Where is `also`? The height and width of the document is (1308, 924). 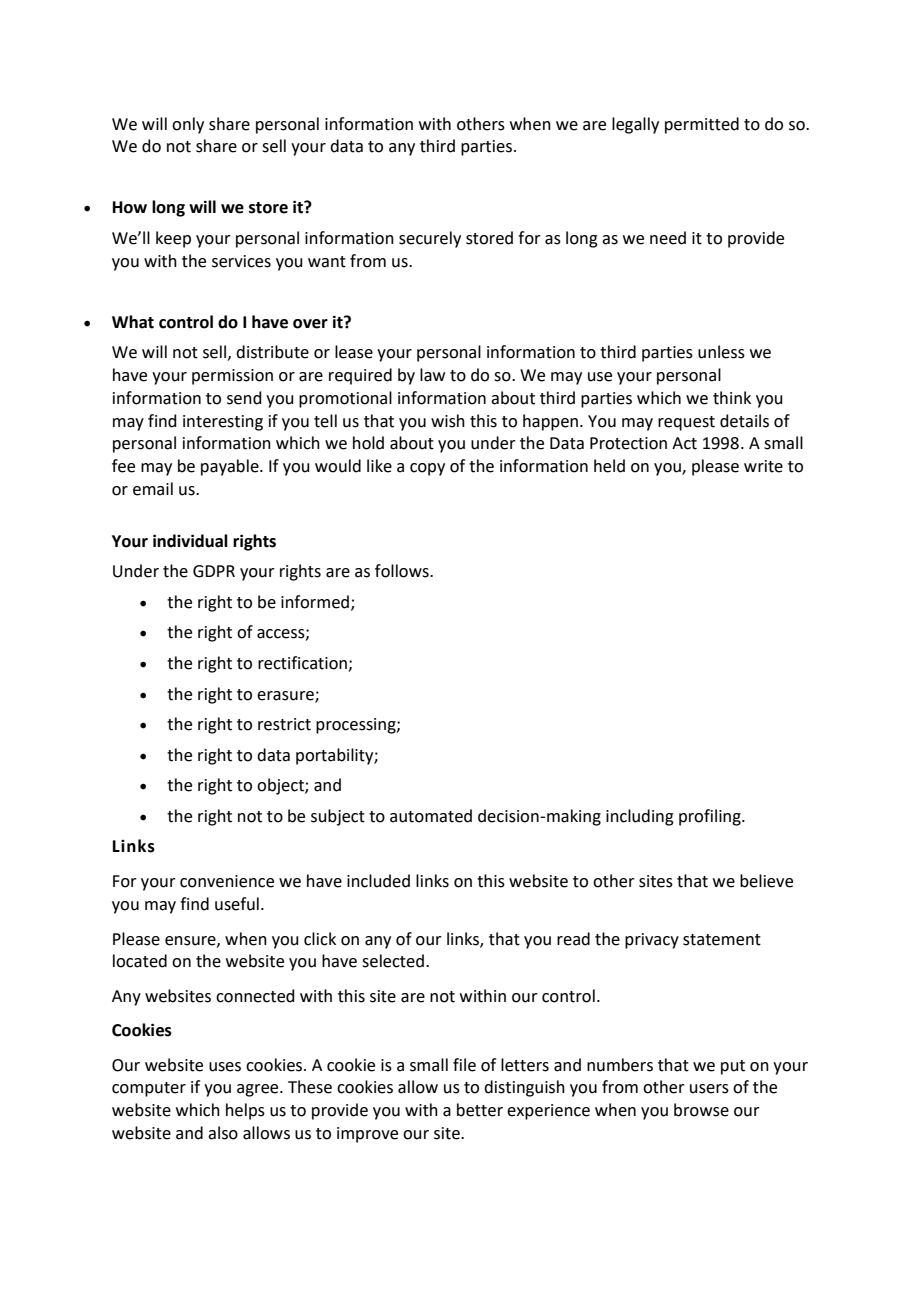 also is located at coordinates (223, 1133).
